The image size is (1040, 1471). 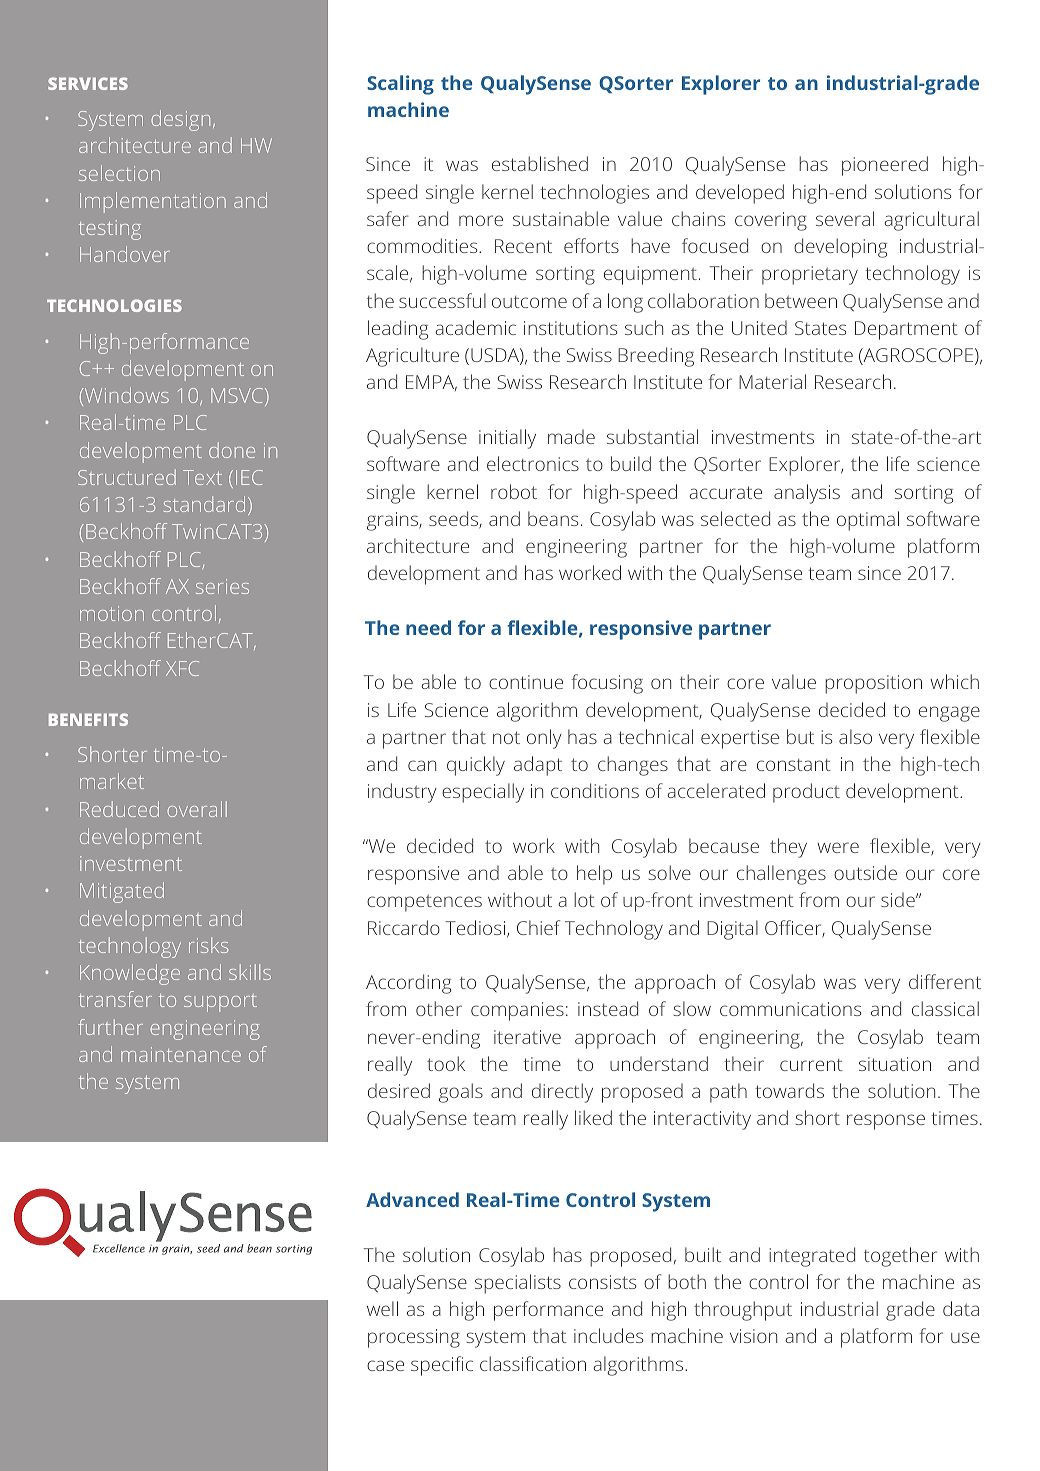 What do you see at coordinates (88, 719) in the image?
I see `BENEFITS` at bounding box center [88, 719].
